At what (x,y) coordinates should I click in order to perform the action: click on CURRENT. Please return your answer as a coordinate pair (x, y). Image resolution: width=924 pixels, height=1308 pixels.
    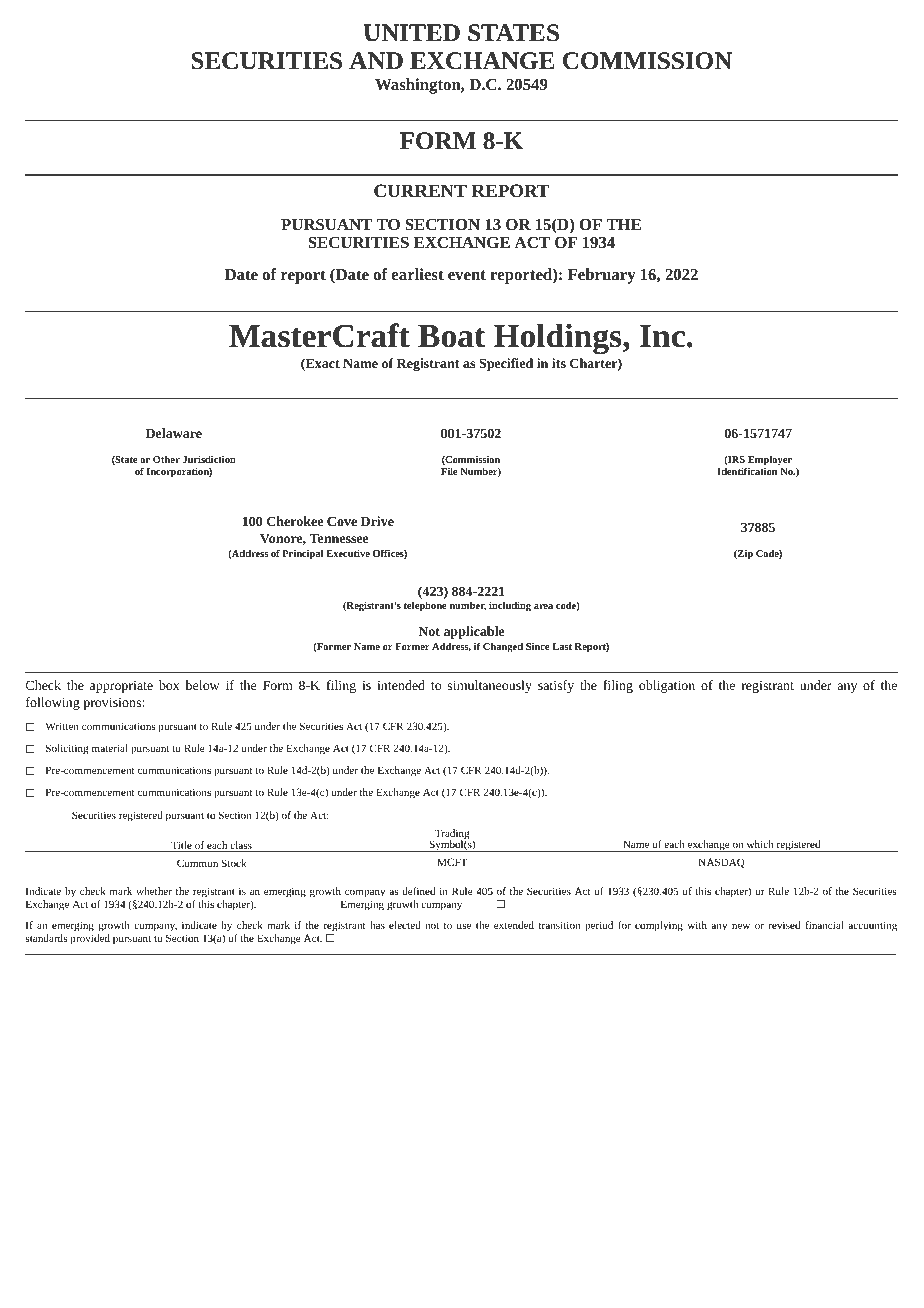
    Looking at the image, I should click on (420, 190).
